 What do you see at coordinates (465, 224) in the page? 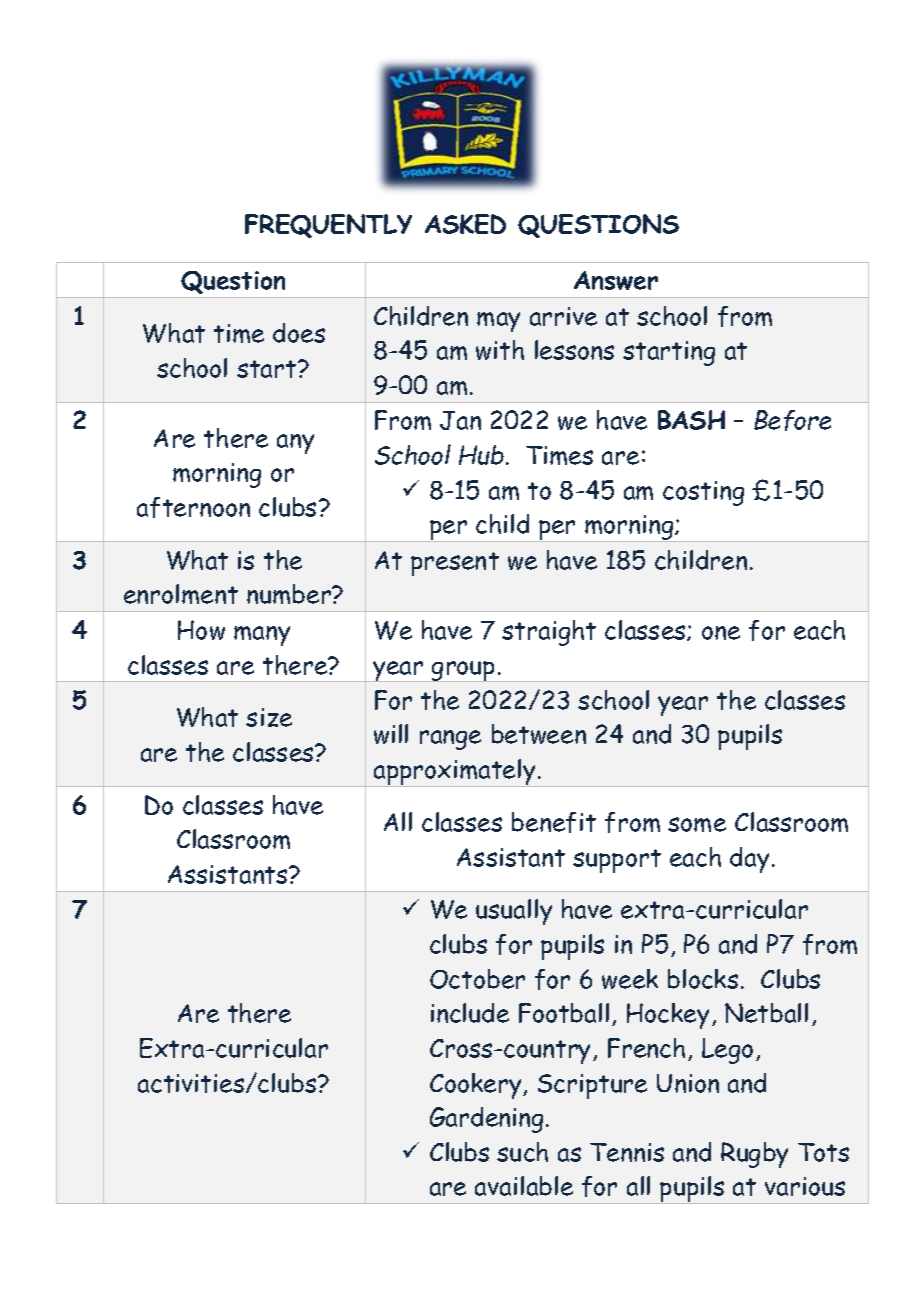
I see `ASKED` at bounding box center [465, 224].
